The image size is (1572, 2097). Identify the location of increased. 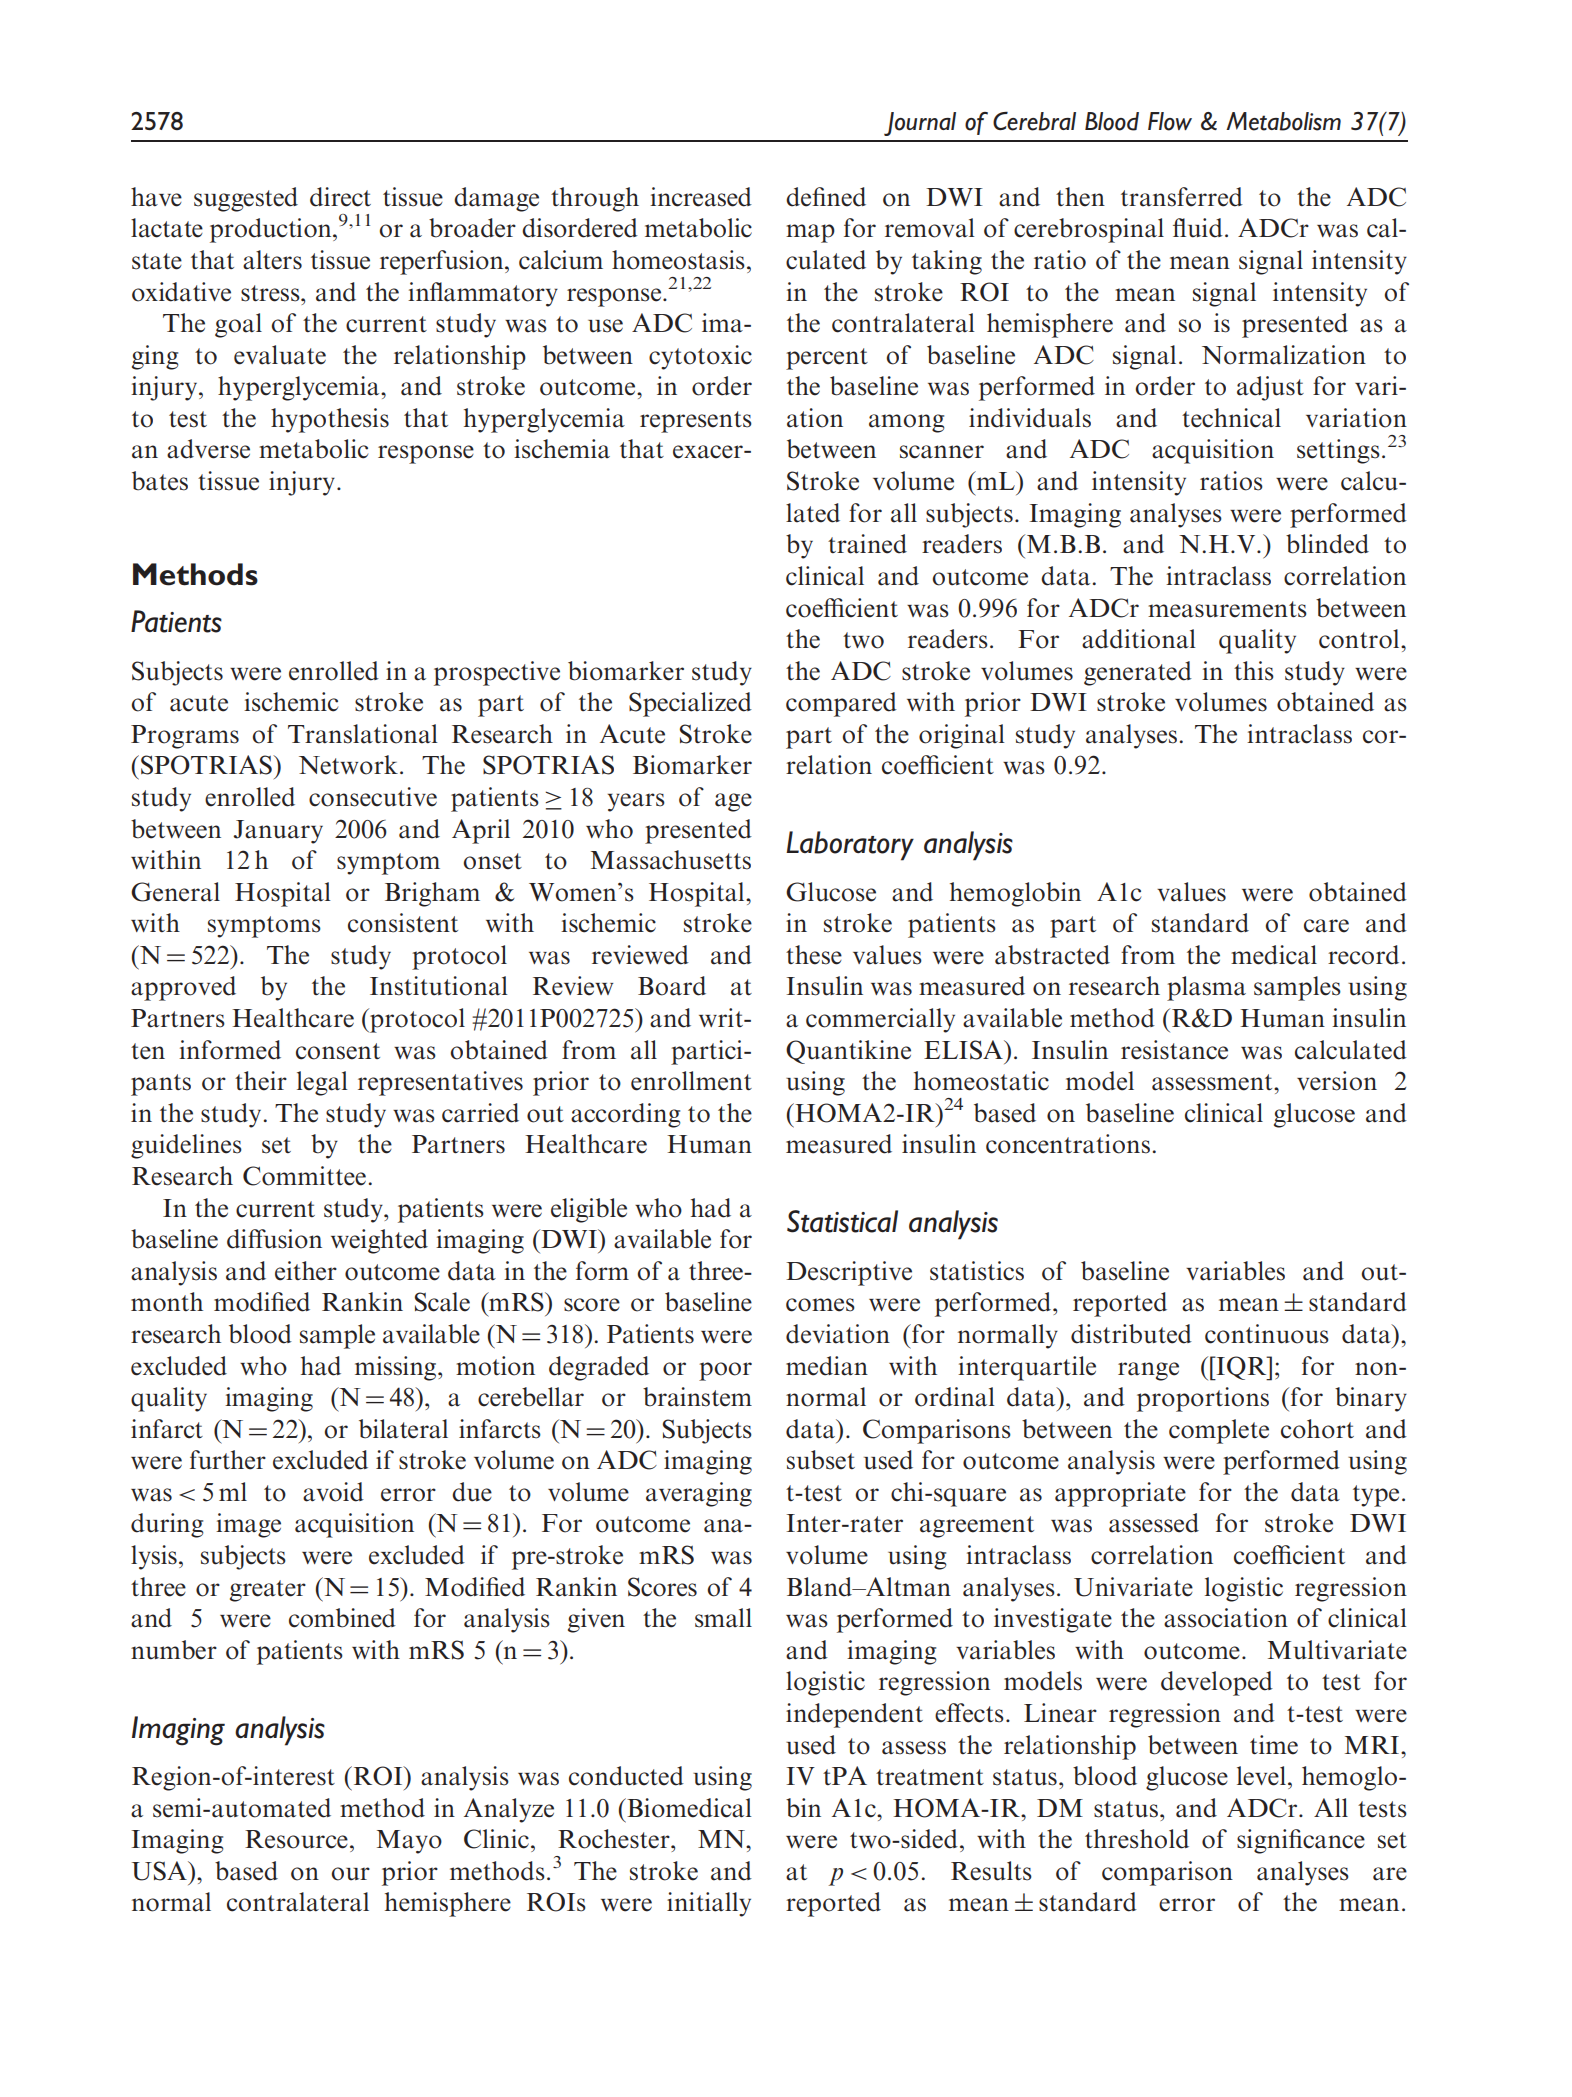
(701, 197).
